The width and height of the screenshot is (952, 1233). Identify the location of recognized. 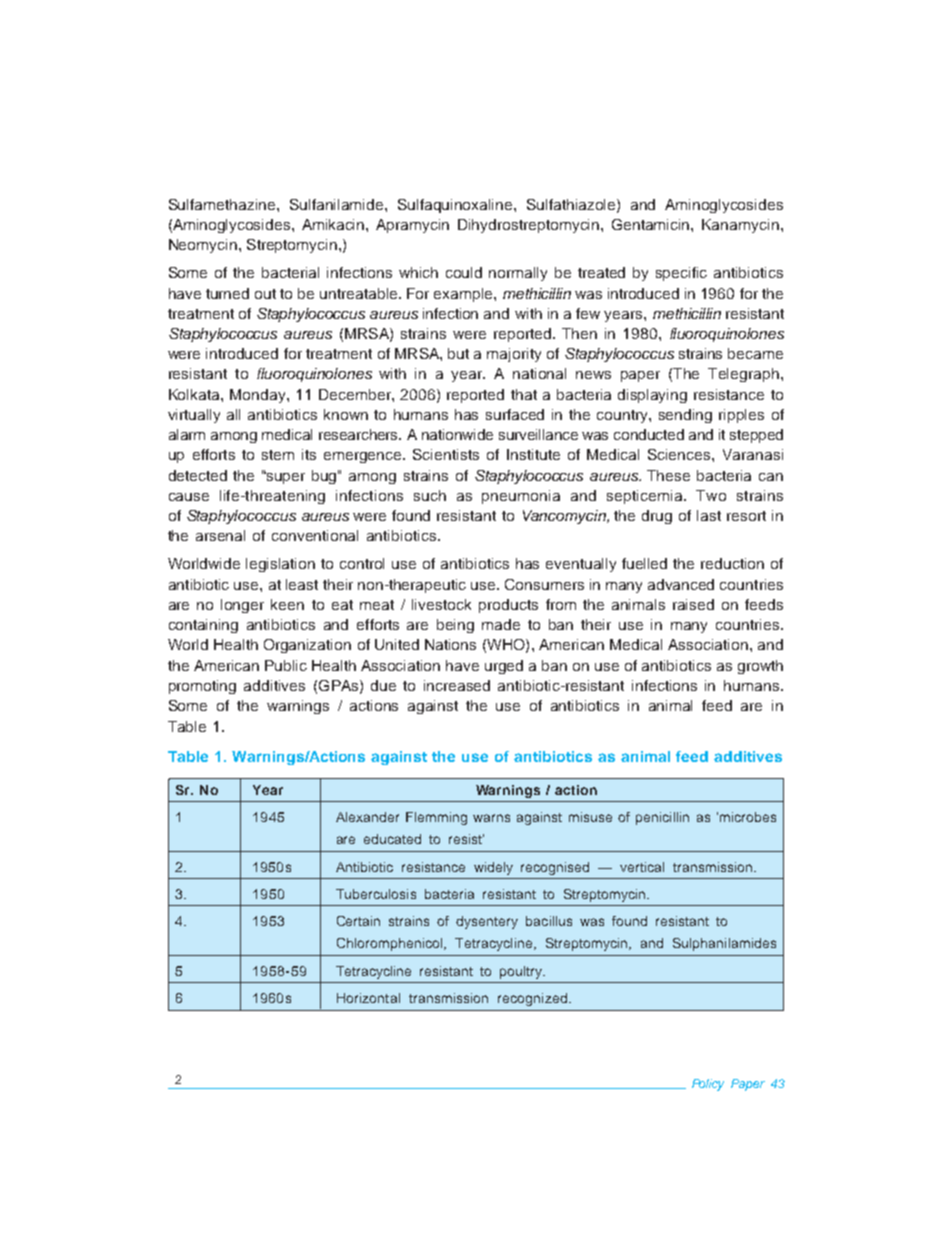
(532, 999).
